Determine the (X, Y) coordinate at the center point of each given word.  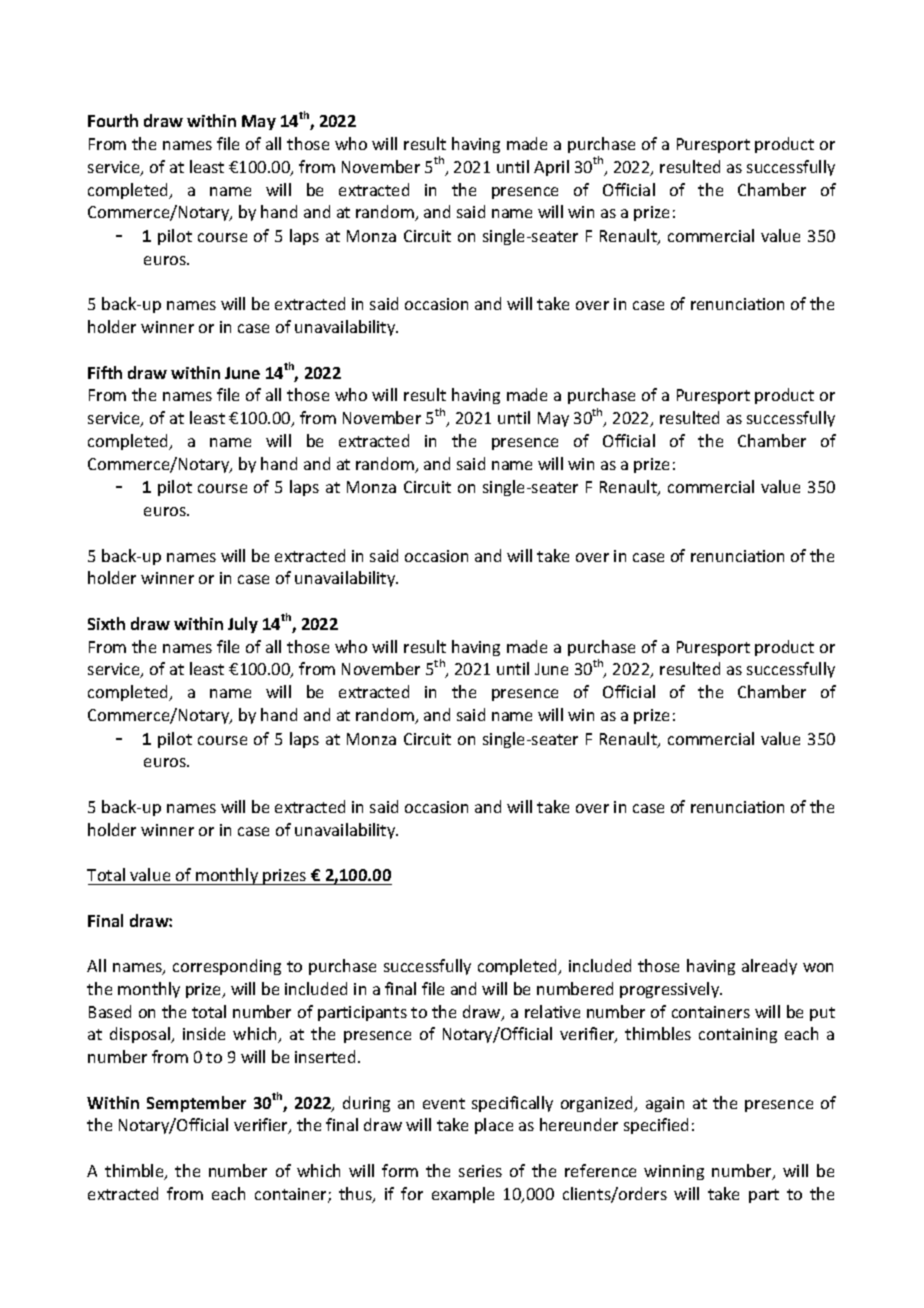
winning (674, 1172)
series (480, 1171)
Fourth (113, 120)
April (551, 168)
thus (356, 1195)
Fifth (105, 372)
